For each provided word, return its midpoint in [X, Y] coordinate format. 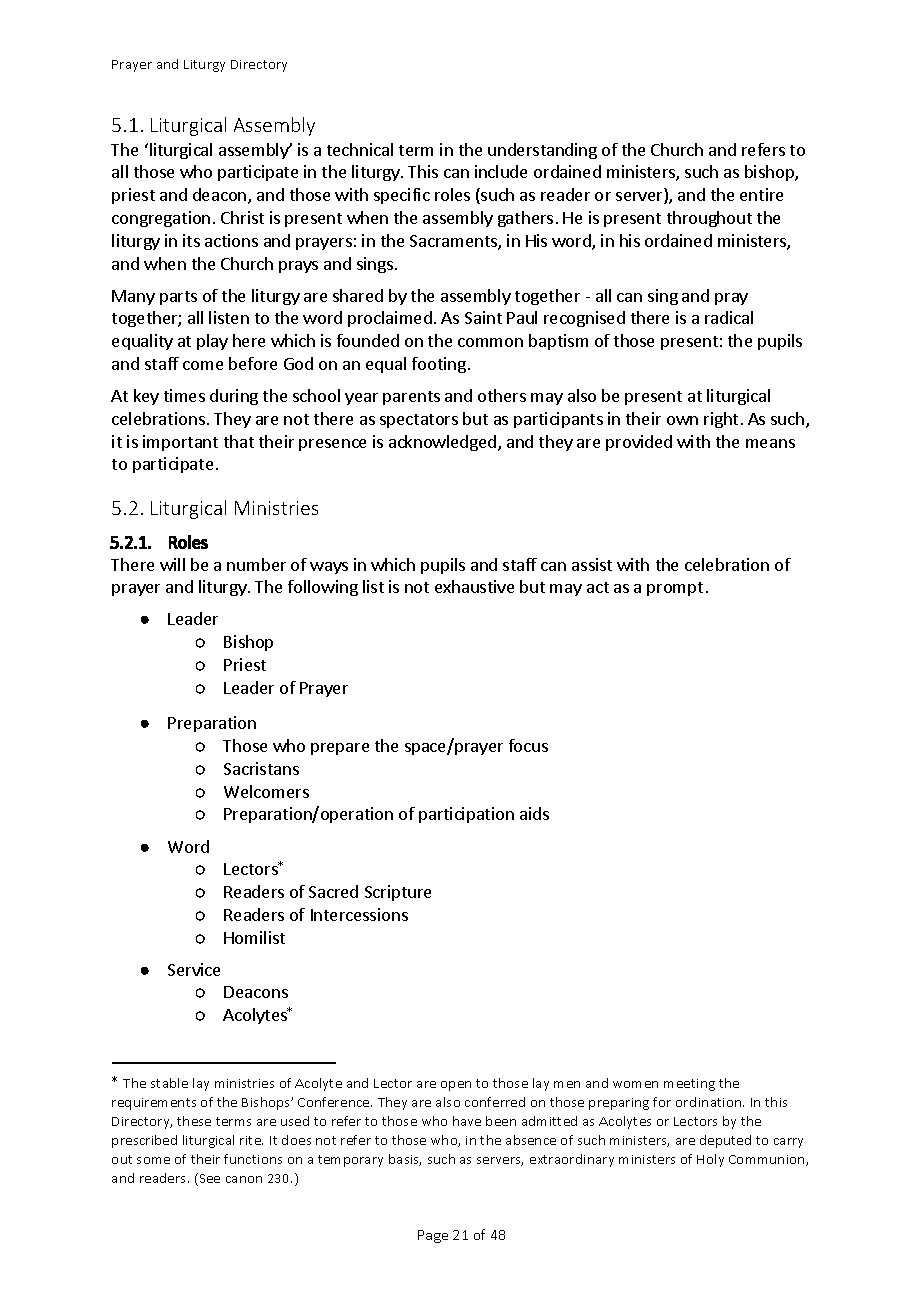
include [501, 171]
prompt [675, 589]
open [456, 1086]
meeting [689, 1085]
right [721, 420]
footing [439, 365]
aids [534, 813]
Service [194, 969]
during [234, 397]
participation [466, 815]
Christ [242, 217]
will [172, 564]
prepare [340, 749]
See [208, 1179]
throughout [709, 219]
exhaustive [474, 586]
